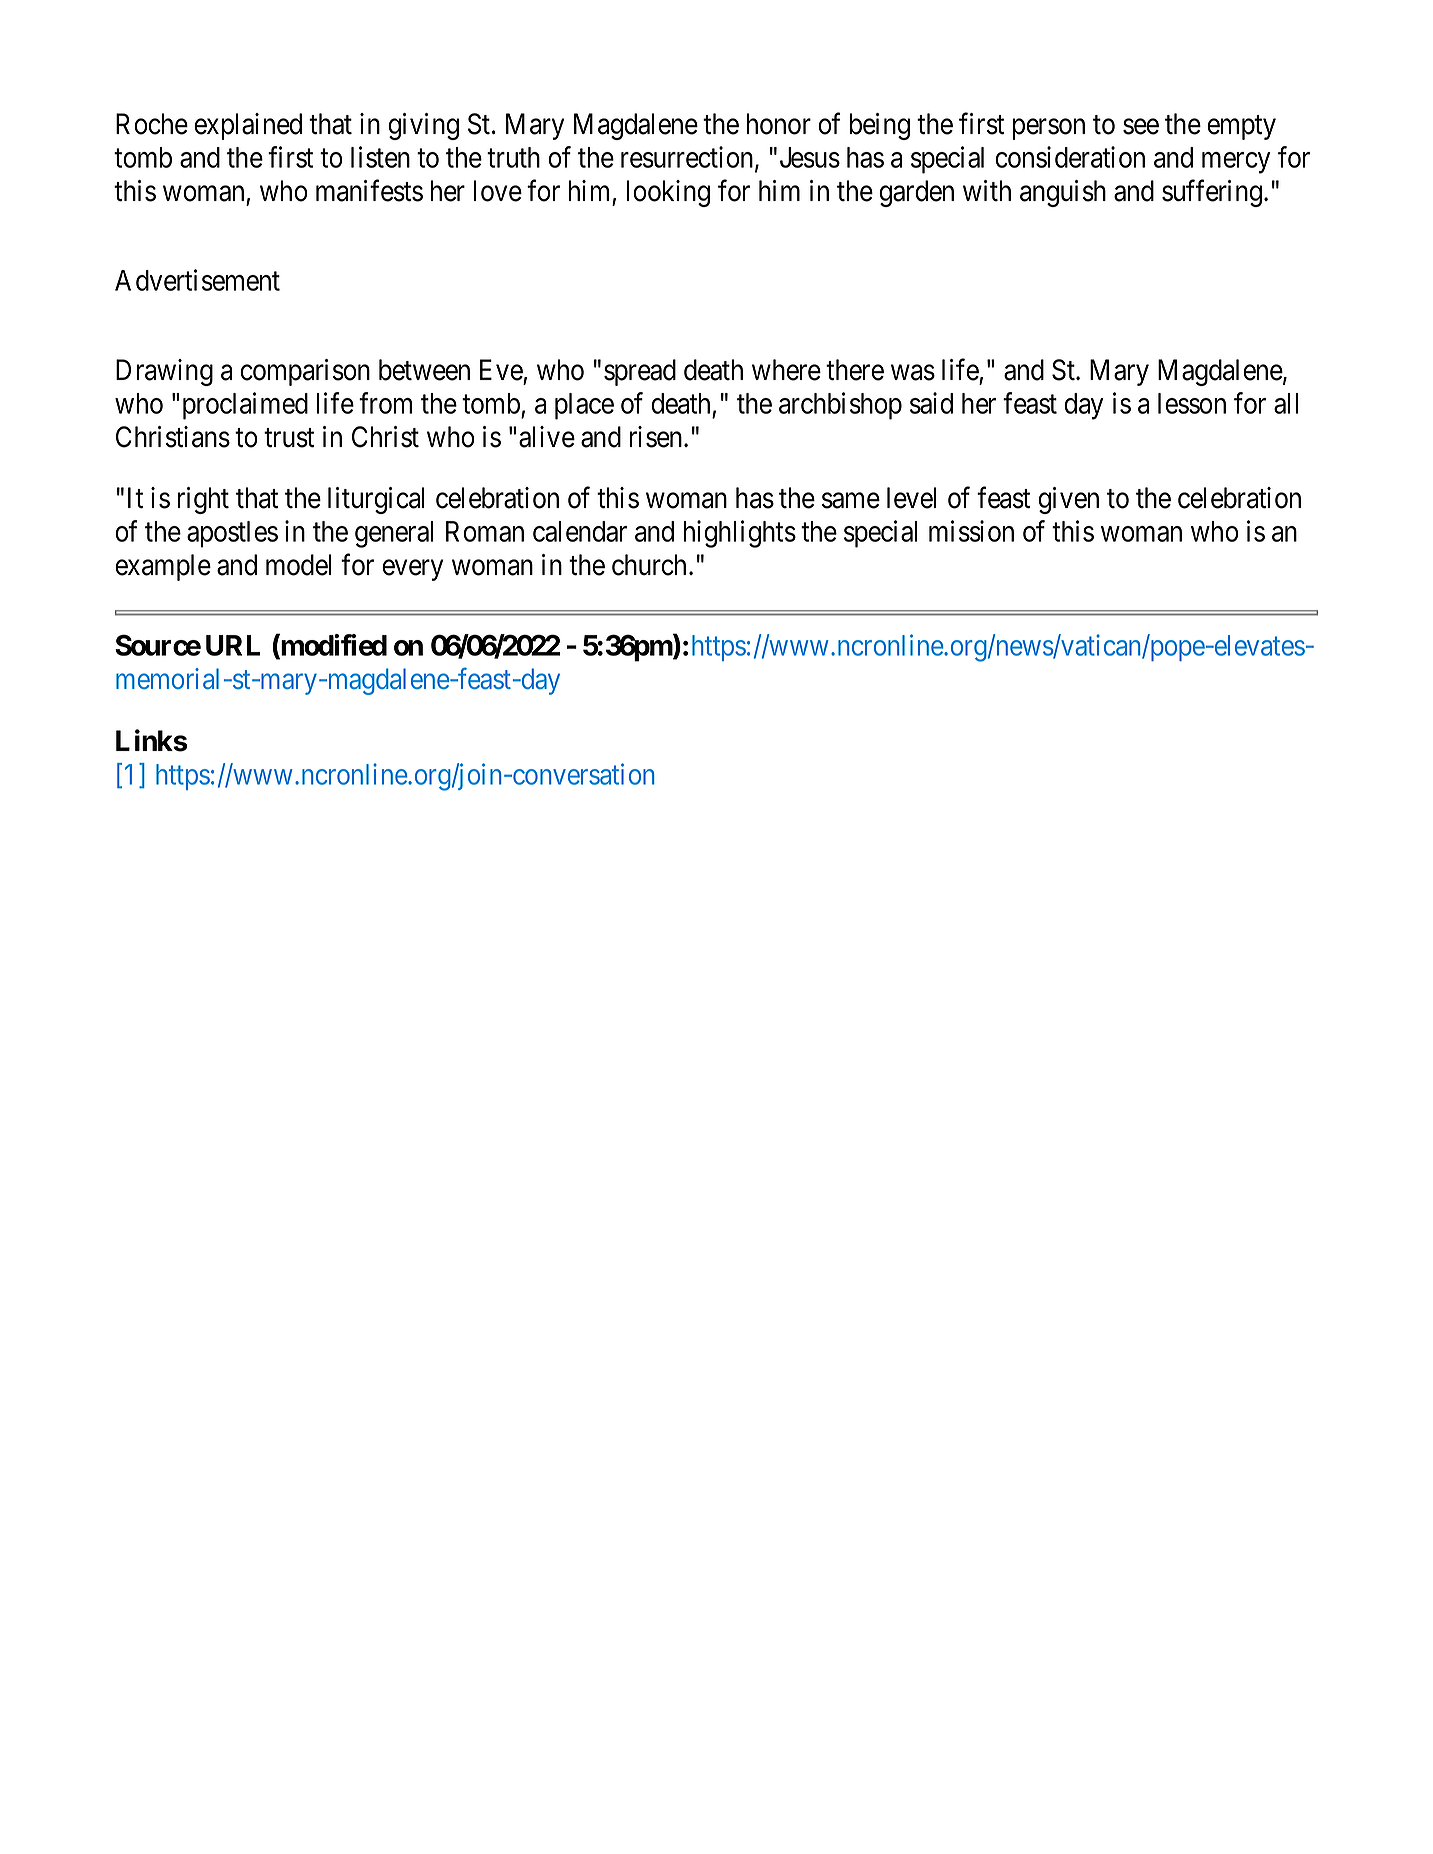 The image size is (1433, 1854). What do you see at coordinates (248, 126) in the screenshot?
I see `explained` at bounding box center [248, 126].
